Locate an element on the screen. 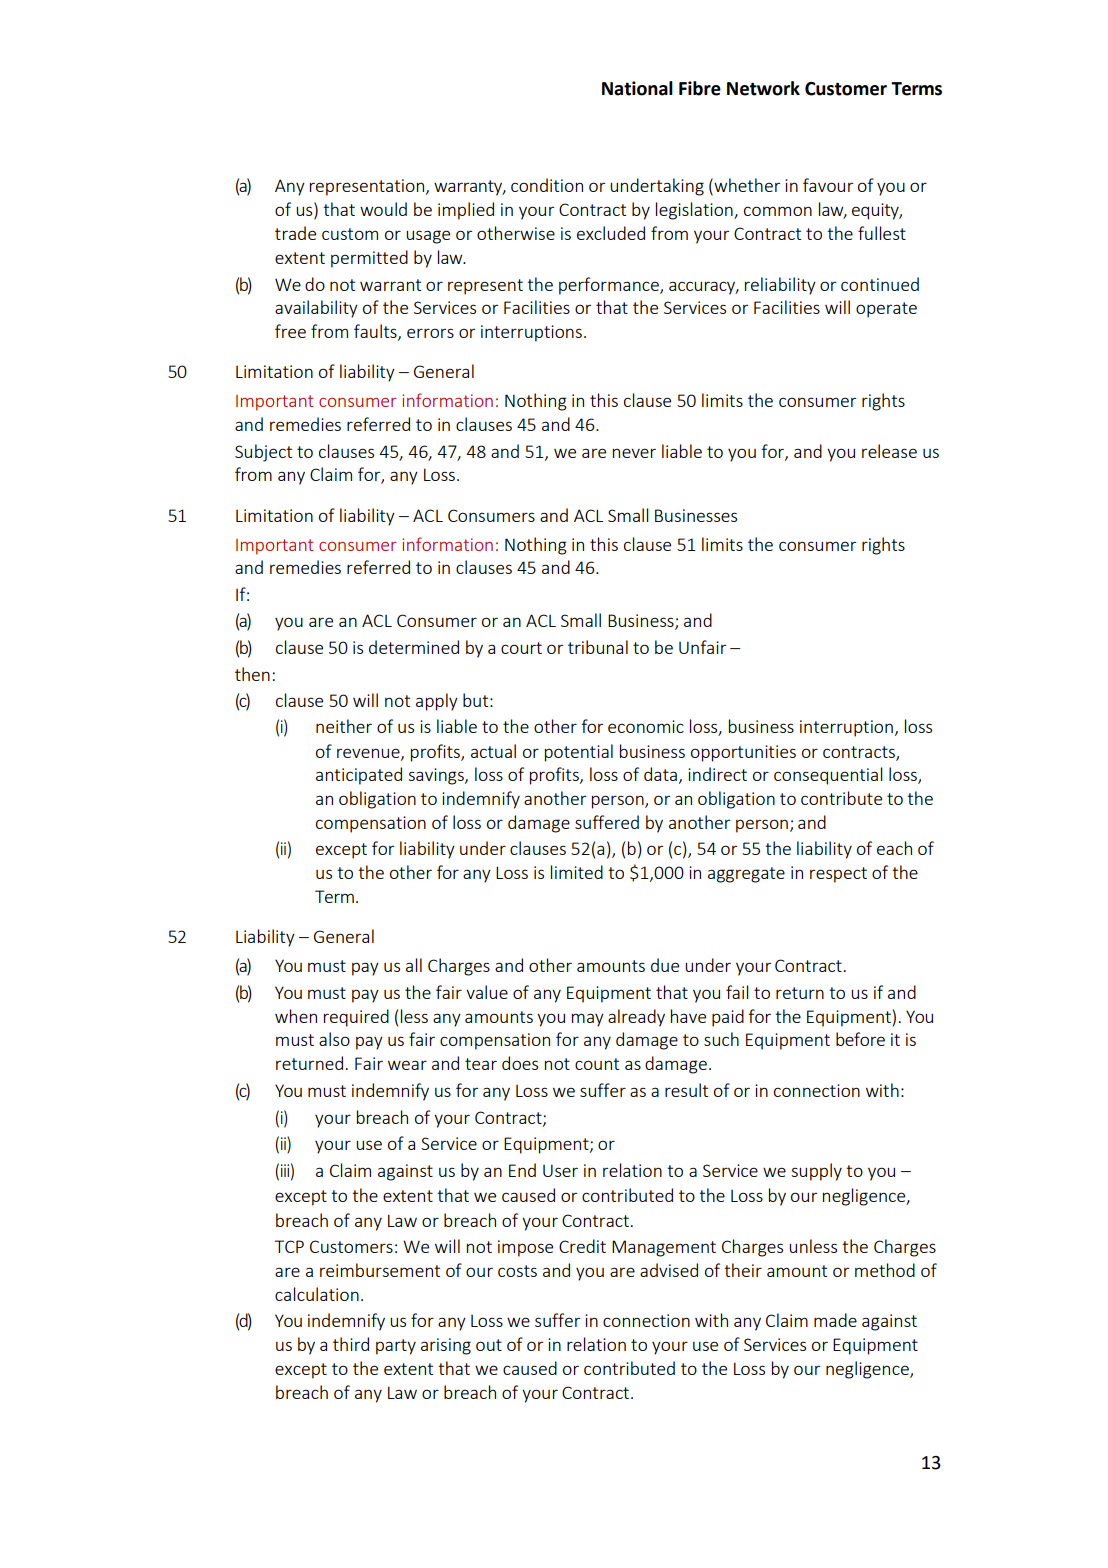 This screenshot has width=1108, height=1568. made is located at coordinates (835, 1320).
